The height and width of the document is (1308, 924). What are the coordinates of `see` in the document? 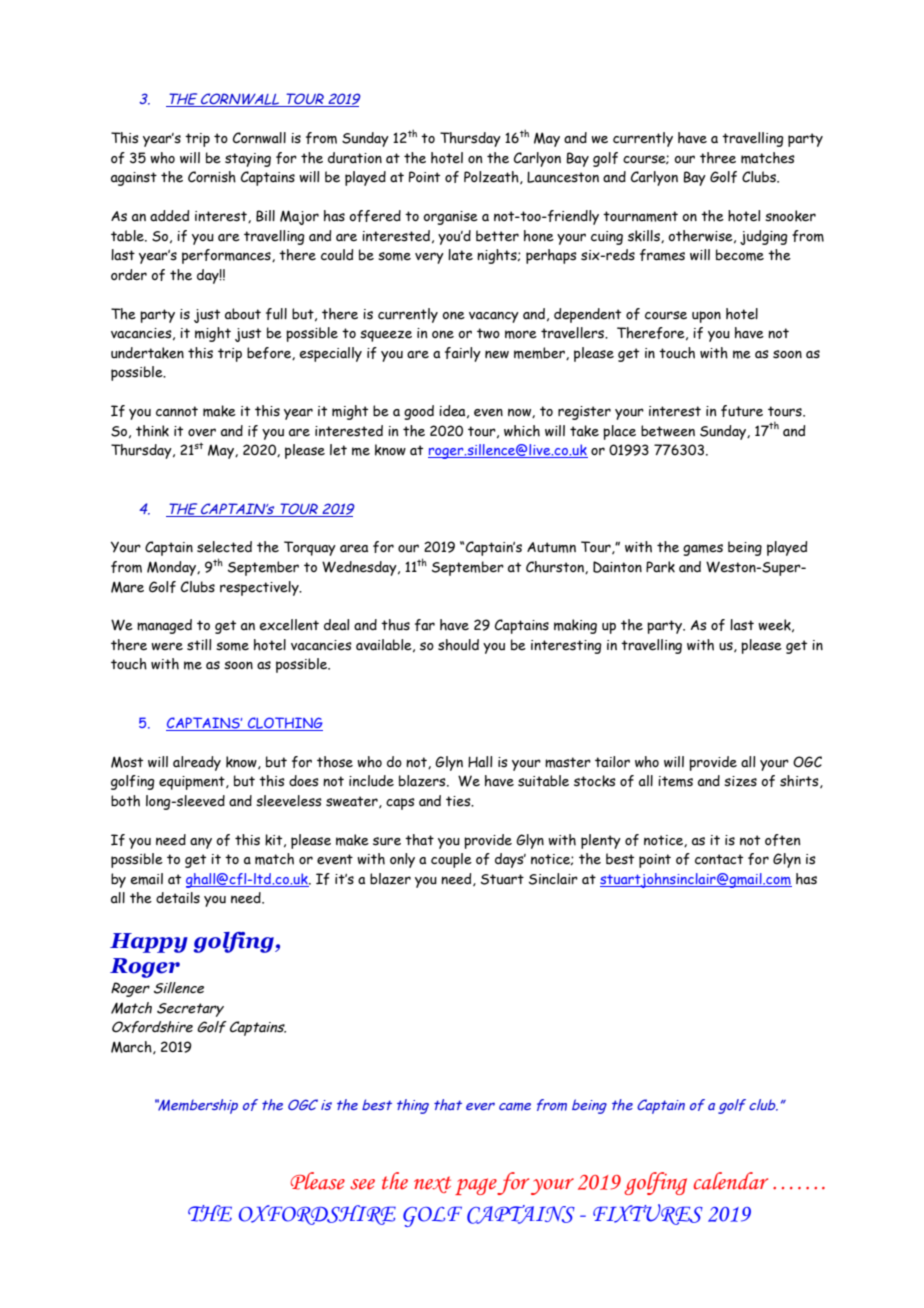 It's located at (362, 1184).
